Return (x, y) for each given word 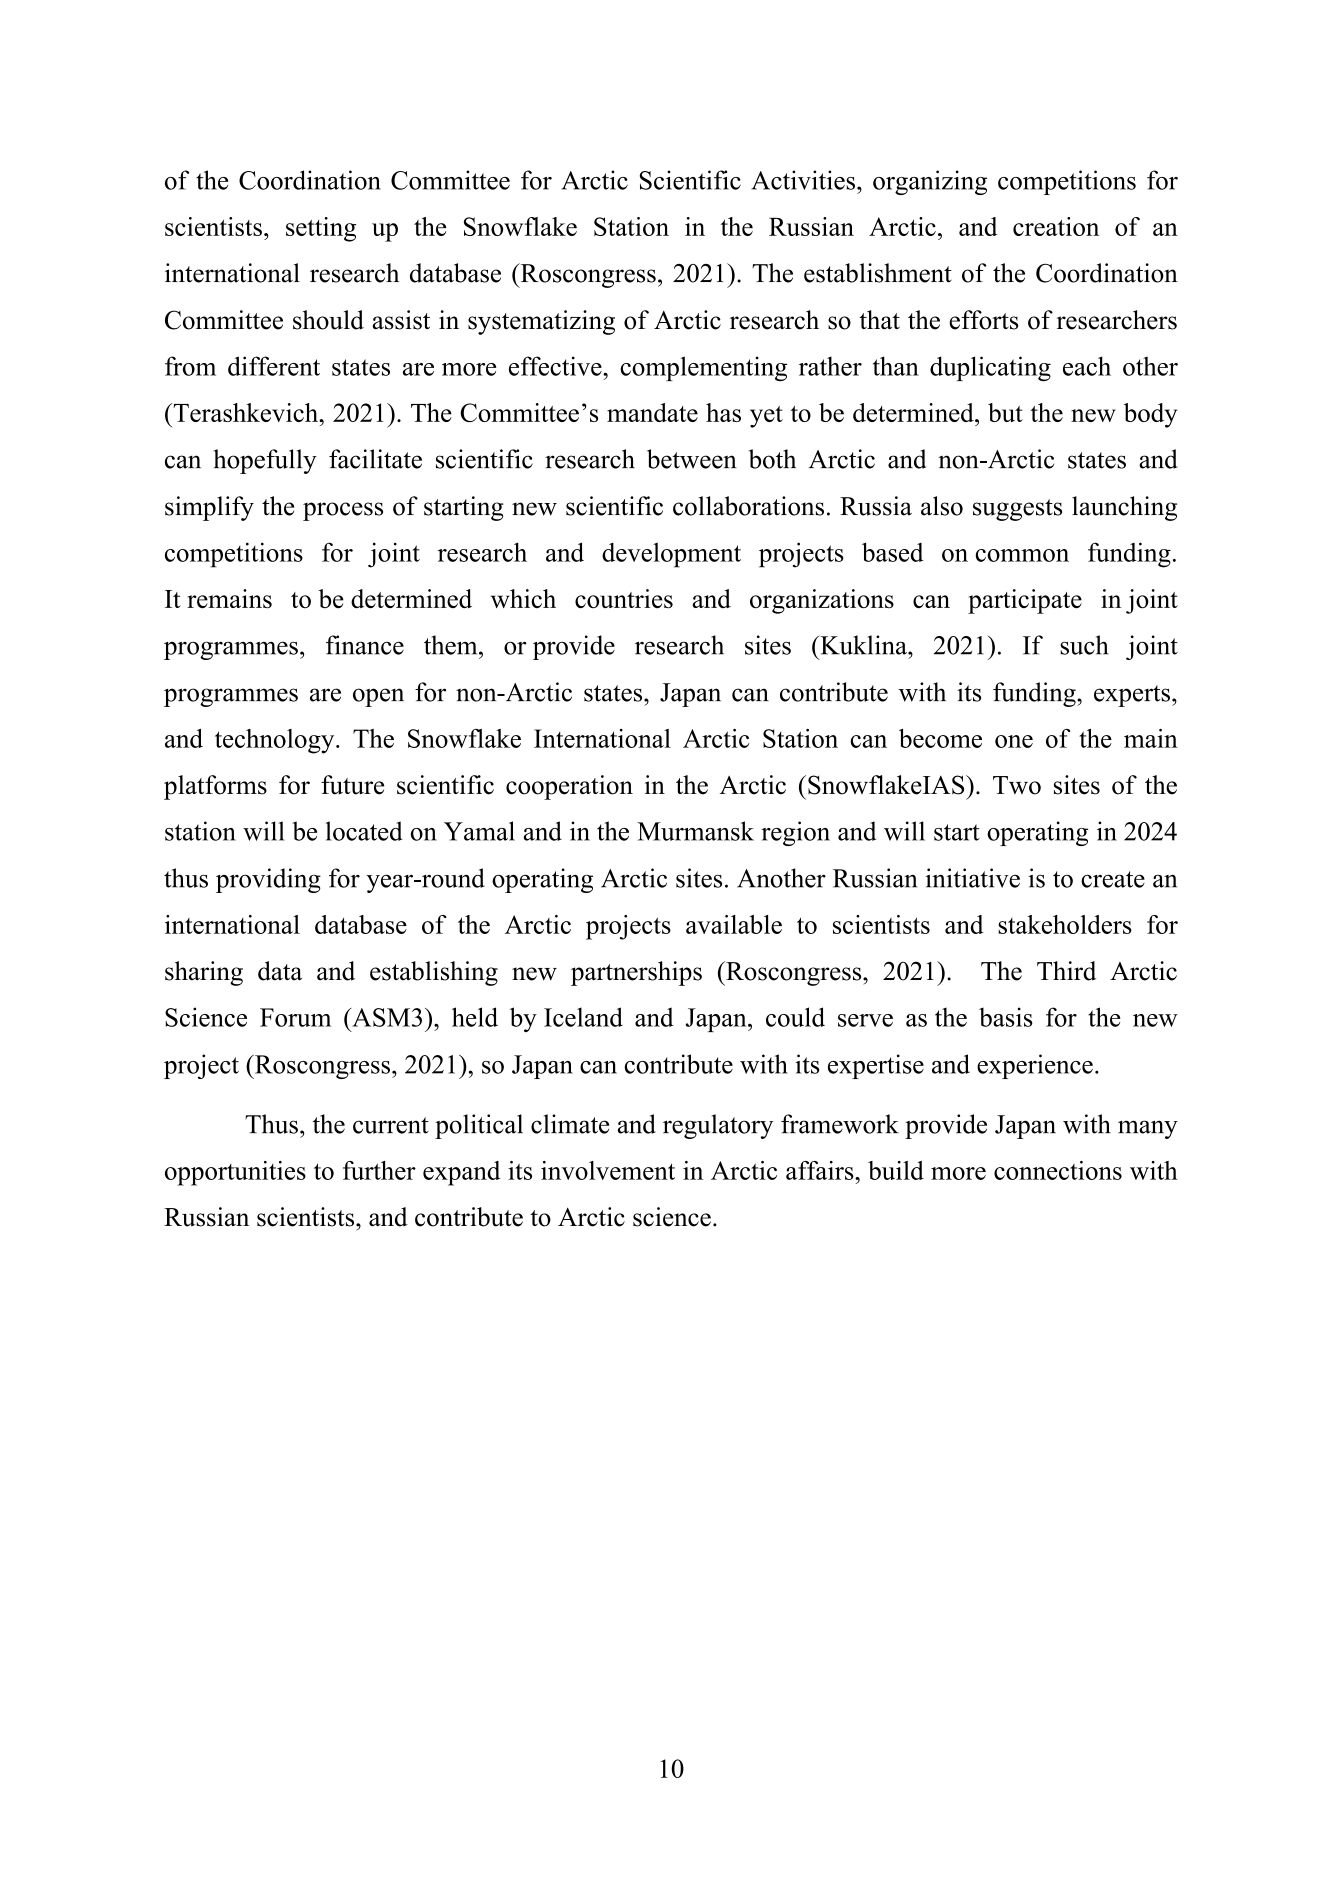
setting (321, 229)
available (734, 924)
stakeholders (1065, 924)
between (692, 459)
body (1150, 415)
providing (268, 880)
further (379, 1170)
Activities (803, 180)
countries (624, 599)
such (1084, 645)
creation (1056, 226)
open (378, 697)
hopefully (265, 461)
